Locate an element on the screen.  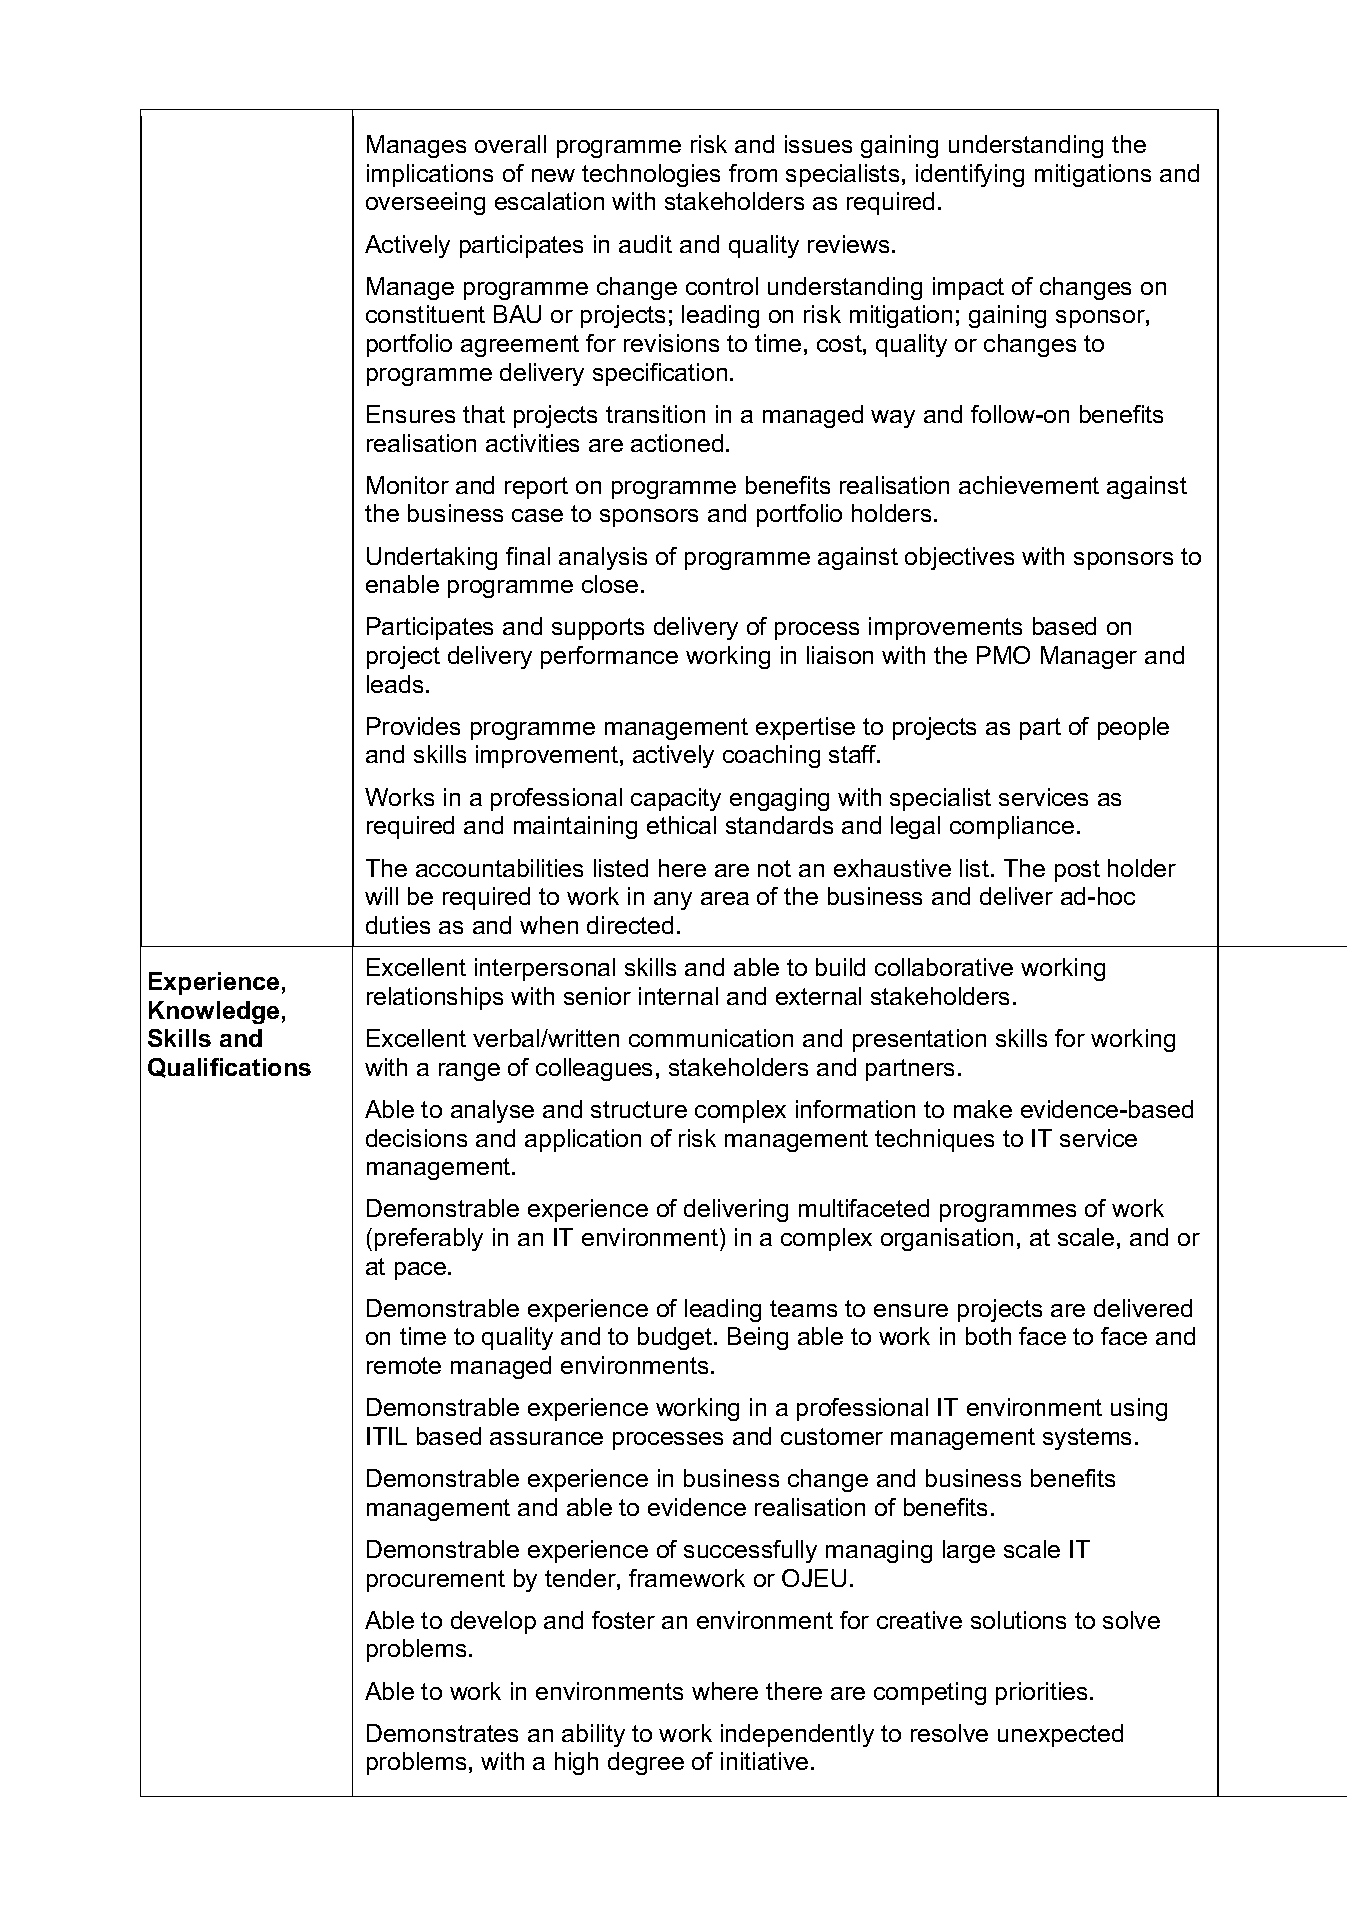
budget is located at coordinates (676, 1338).
